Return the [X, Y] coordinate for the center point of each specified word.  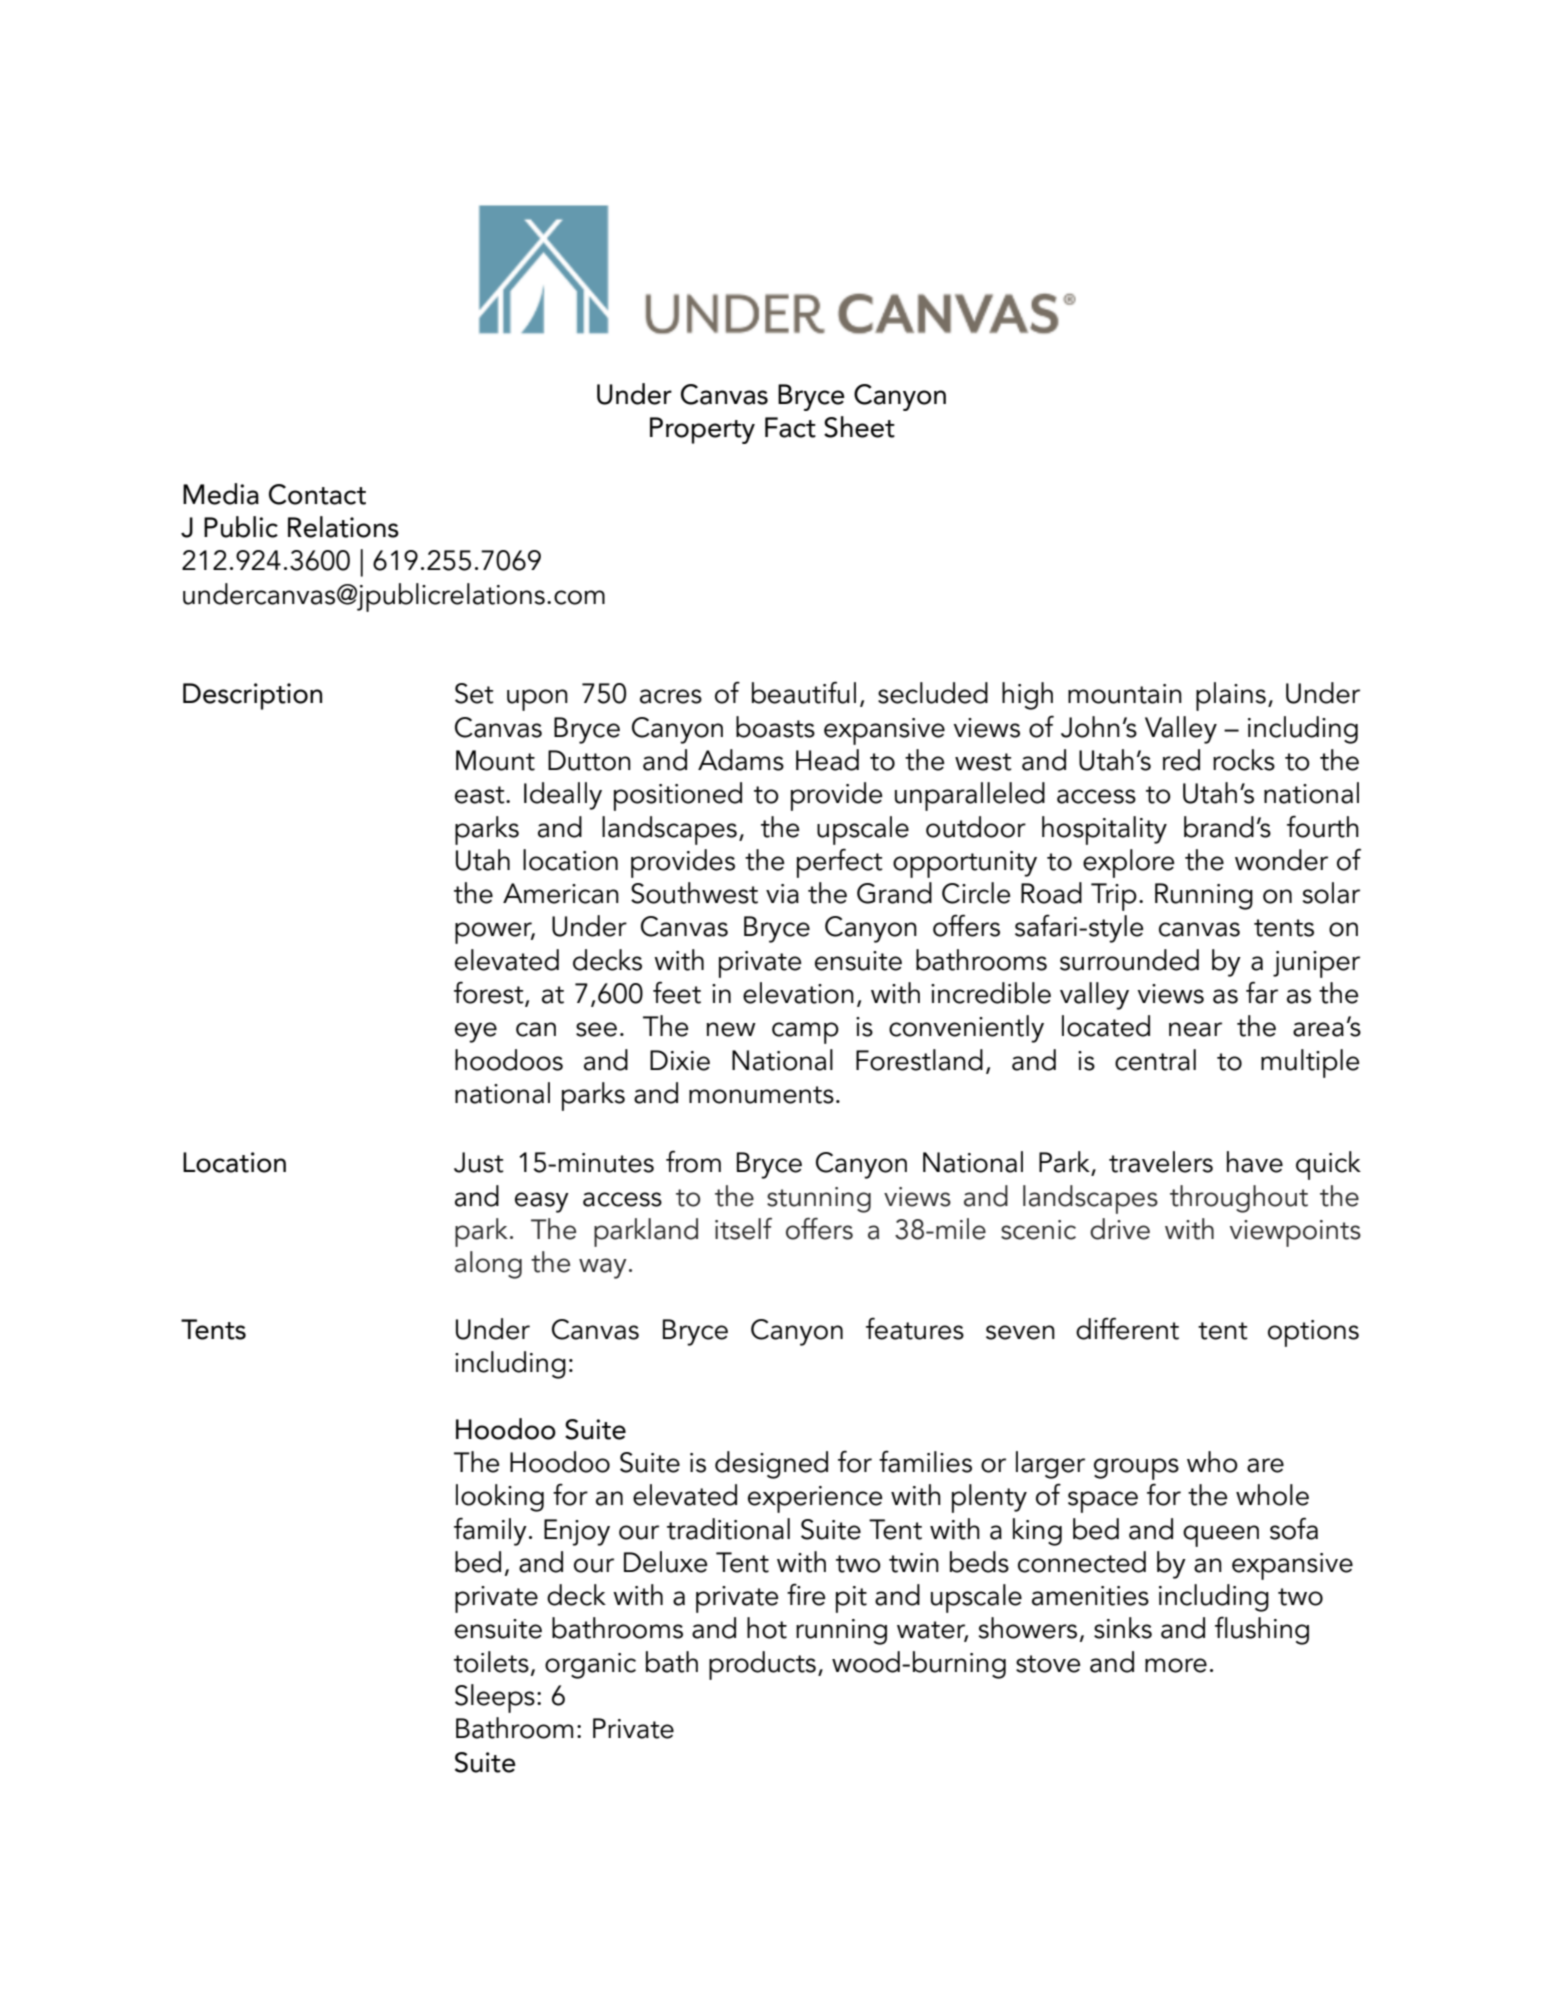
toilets [491, 1662]
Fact [790, 427]
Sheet [859, 427]
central [1155, 1060]
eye [476, 1032]
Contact [317, 494]
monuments [761, 1095]
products [762, 1665]
